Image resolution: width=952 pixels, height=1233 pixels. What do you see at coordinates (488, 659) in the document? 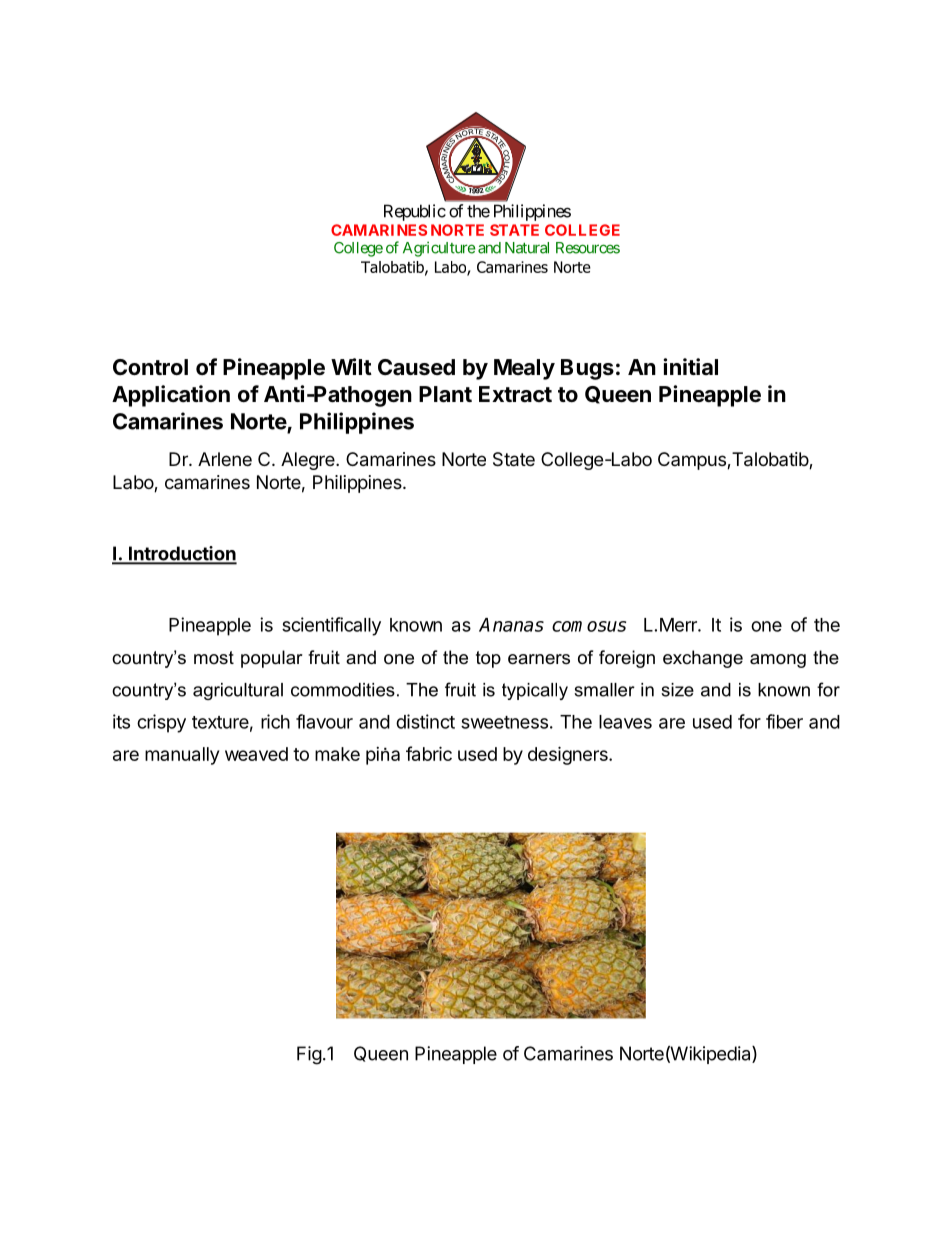
I see `top` at bounding box center [488, 659].
